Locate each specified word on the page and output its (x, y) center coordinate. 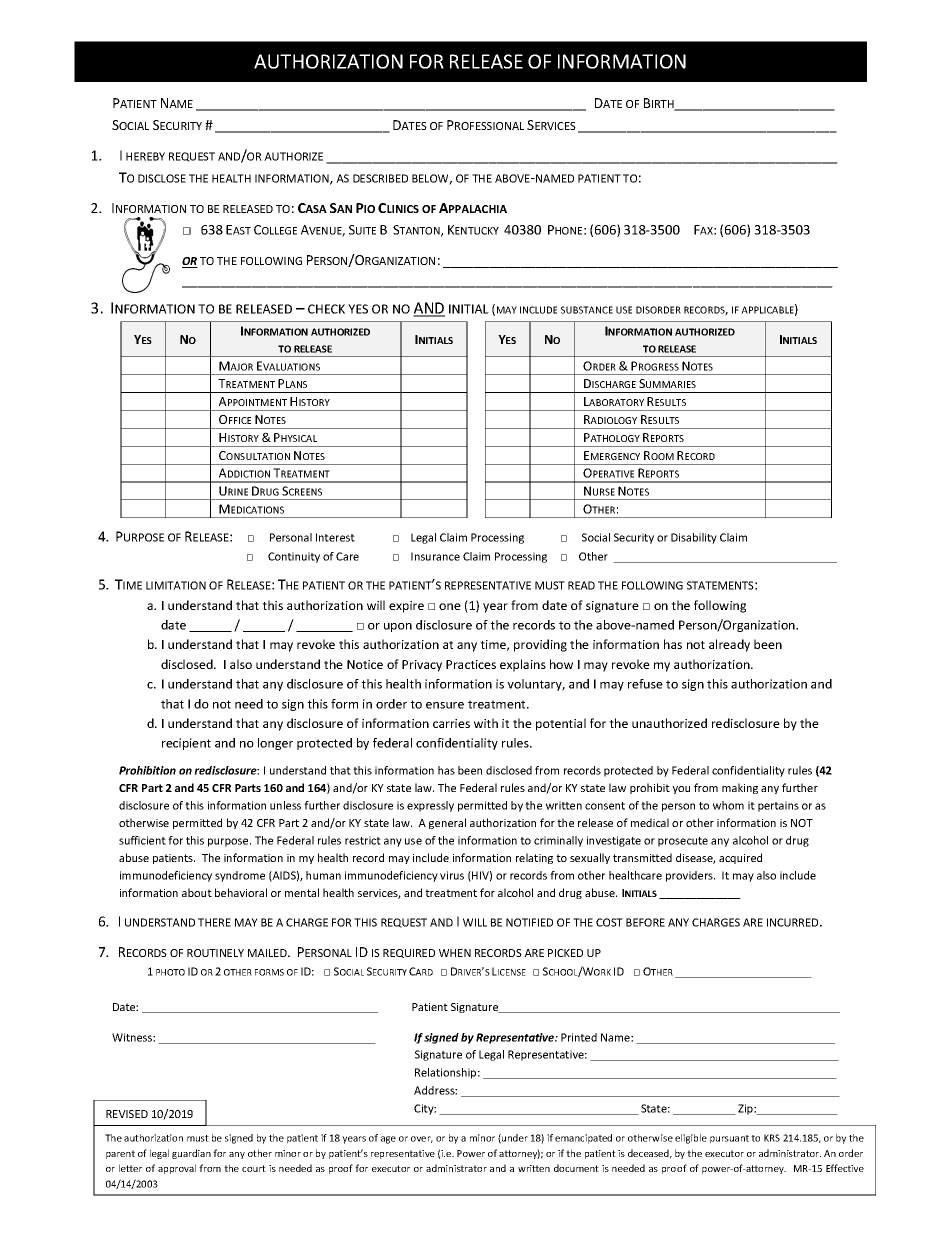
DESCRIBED (380, 178)
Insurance (435, 556)
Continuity (294, 557)
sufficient (142, 840)
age (388, 1140)
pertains (778, 806)
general (447, 823)
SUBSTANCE (587, 310)
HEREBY (145, 156)
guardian (191, 1154)
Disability (694, 538)
